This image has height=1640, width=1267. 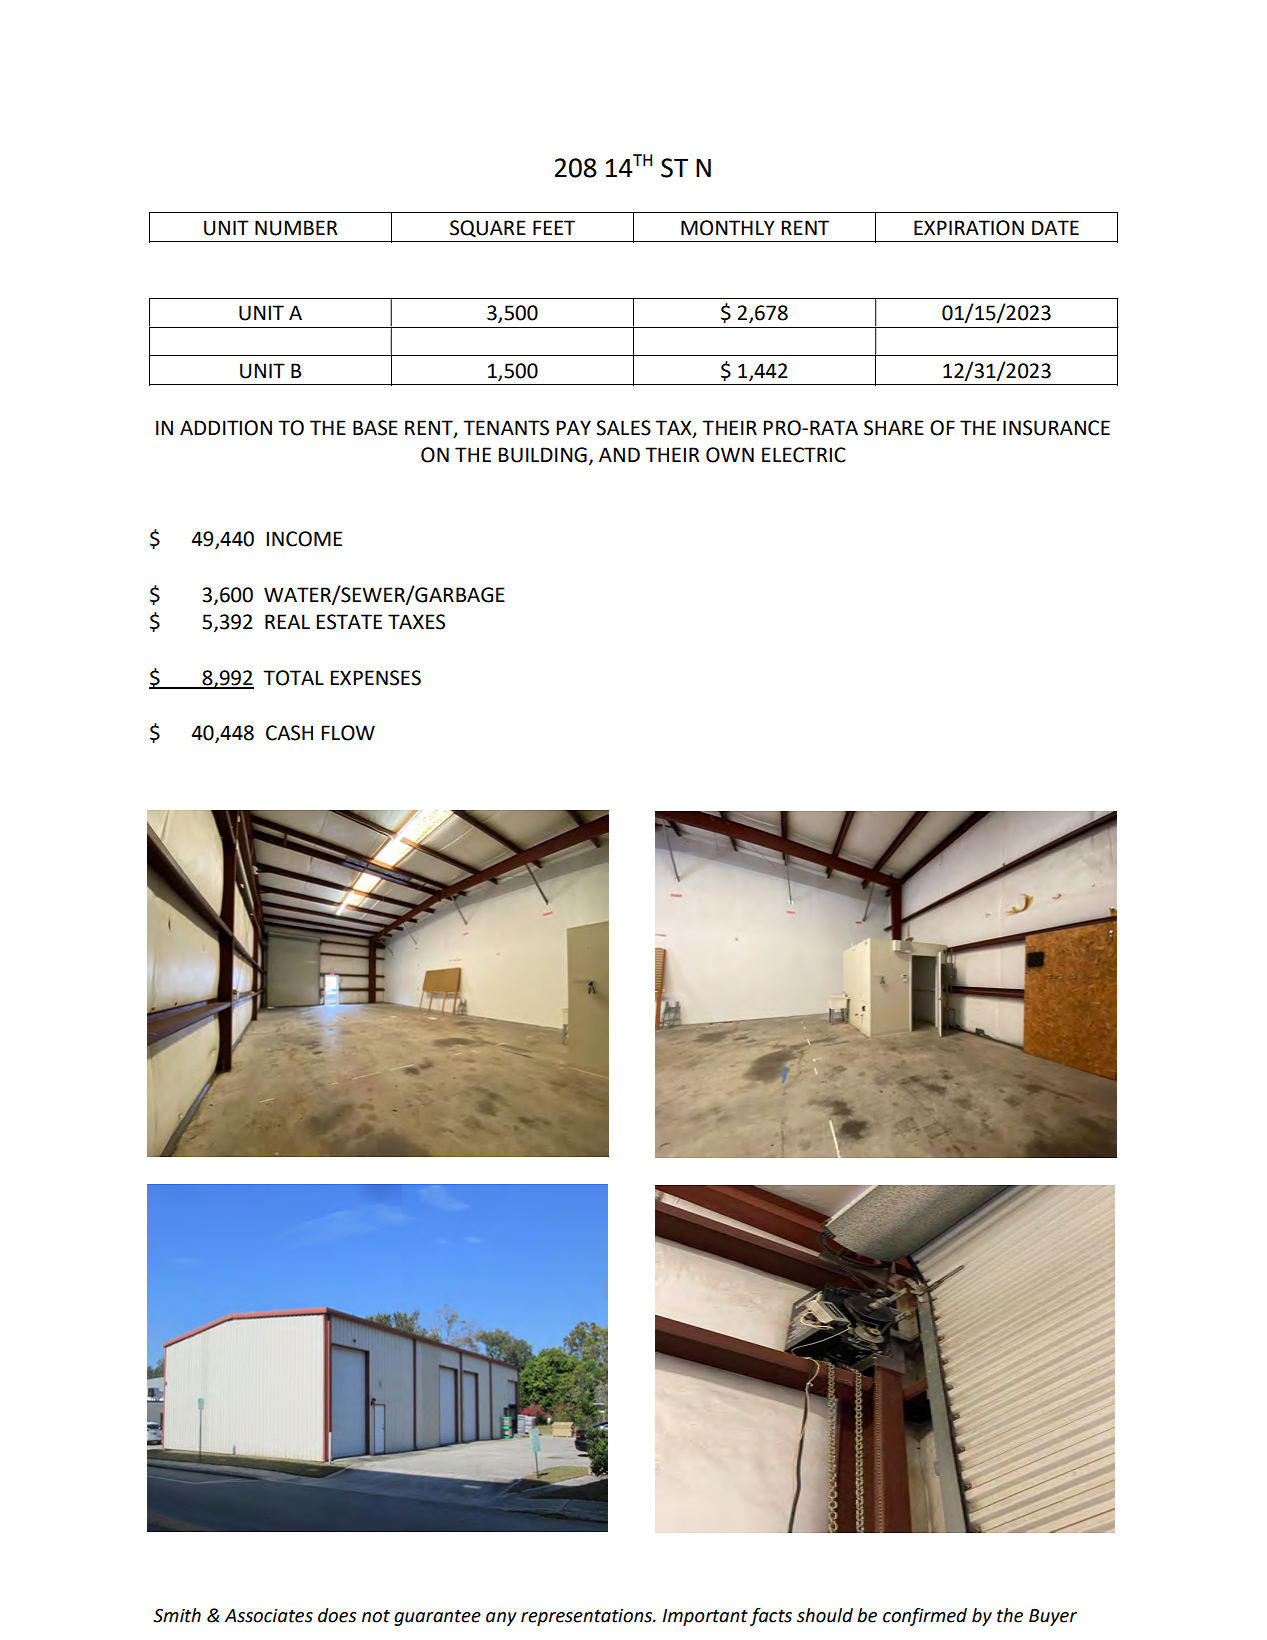 I want to click on confirmed, so click(x=925, y=1617).
